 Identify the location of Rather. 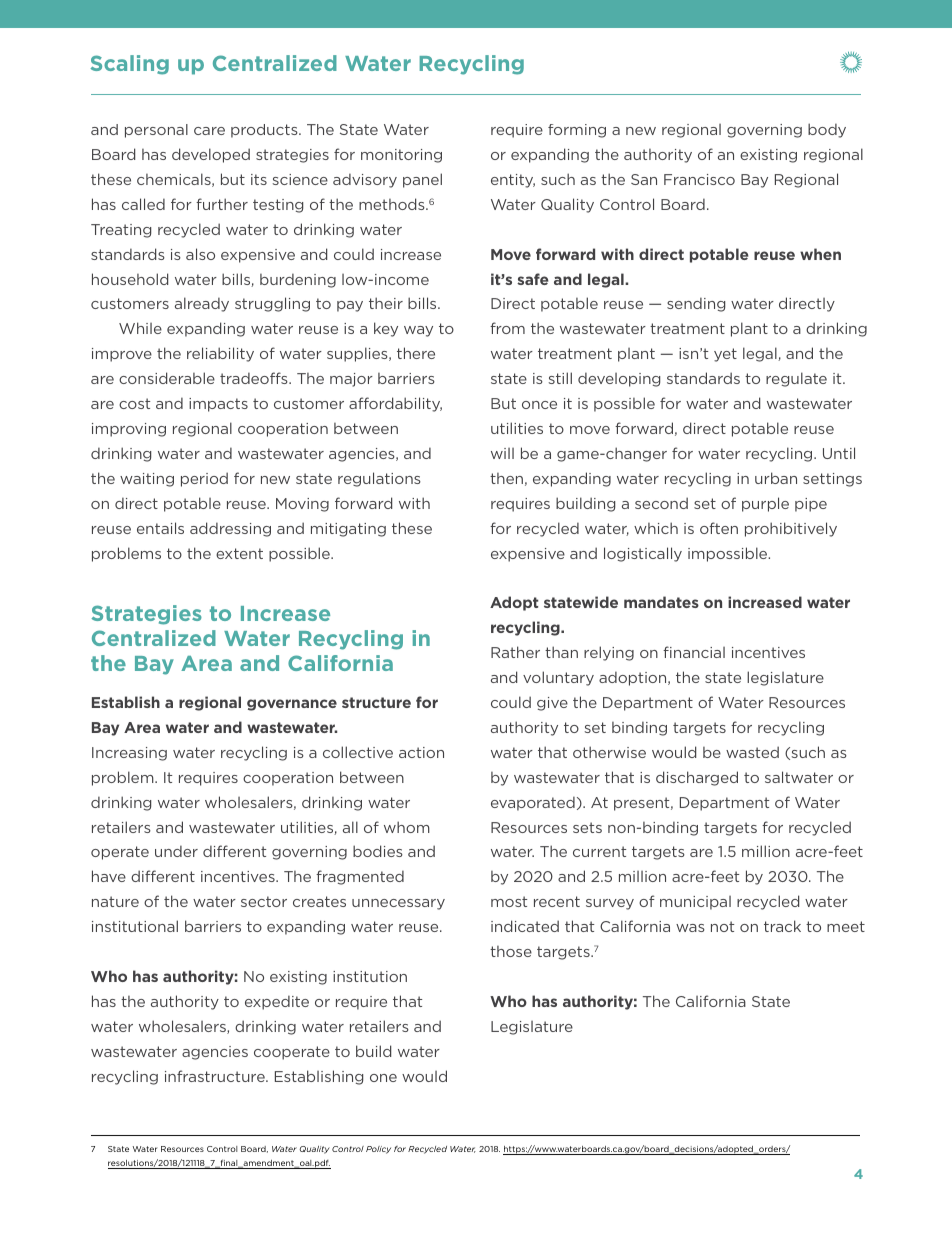
(515, 652).
